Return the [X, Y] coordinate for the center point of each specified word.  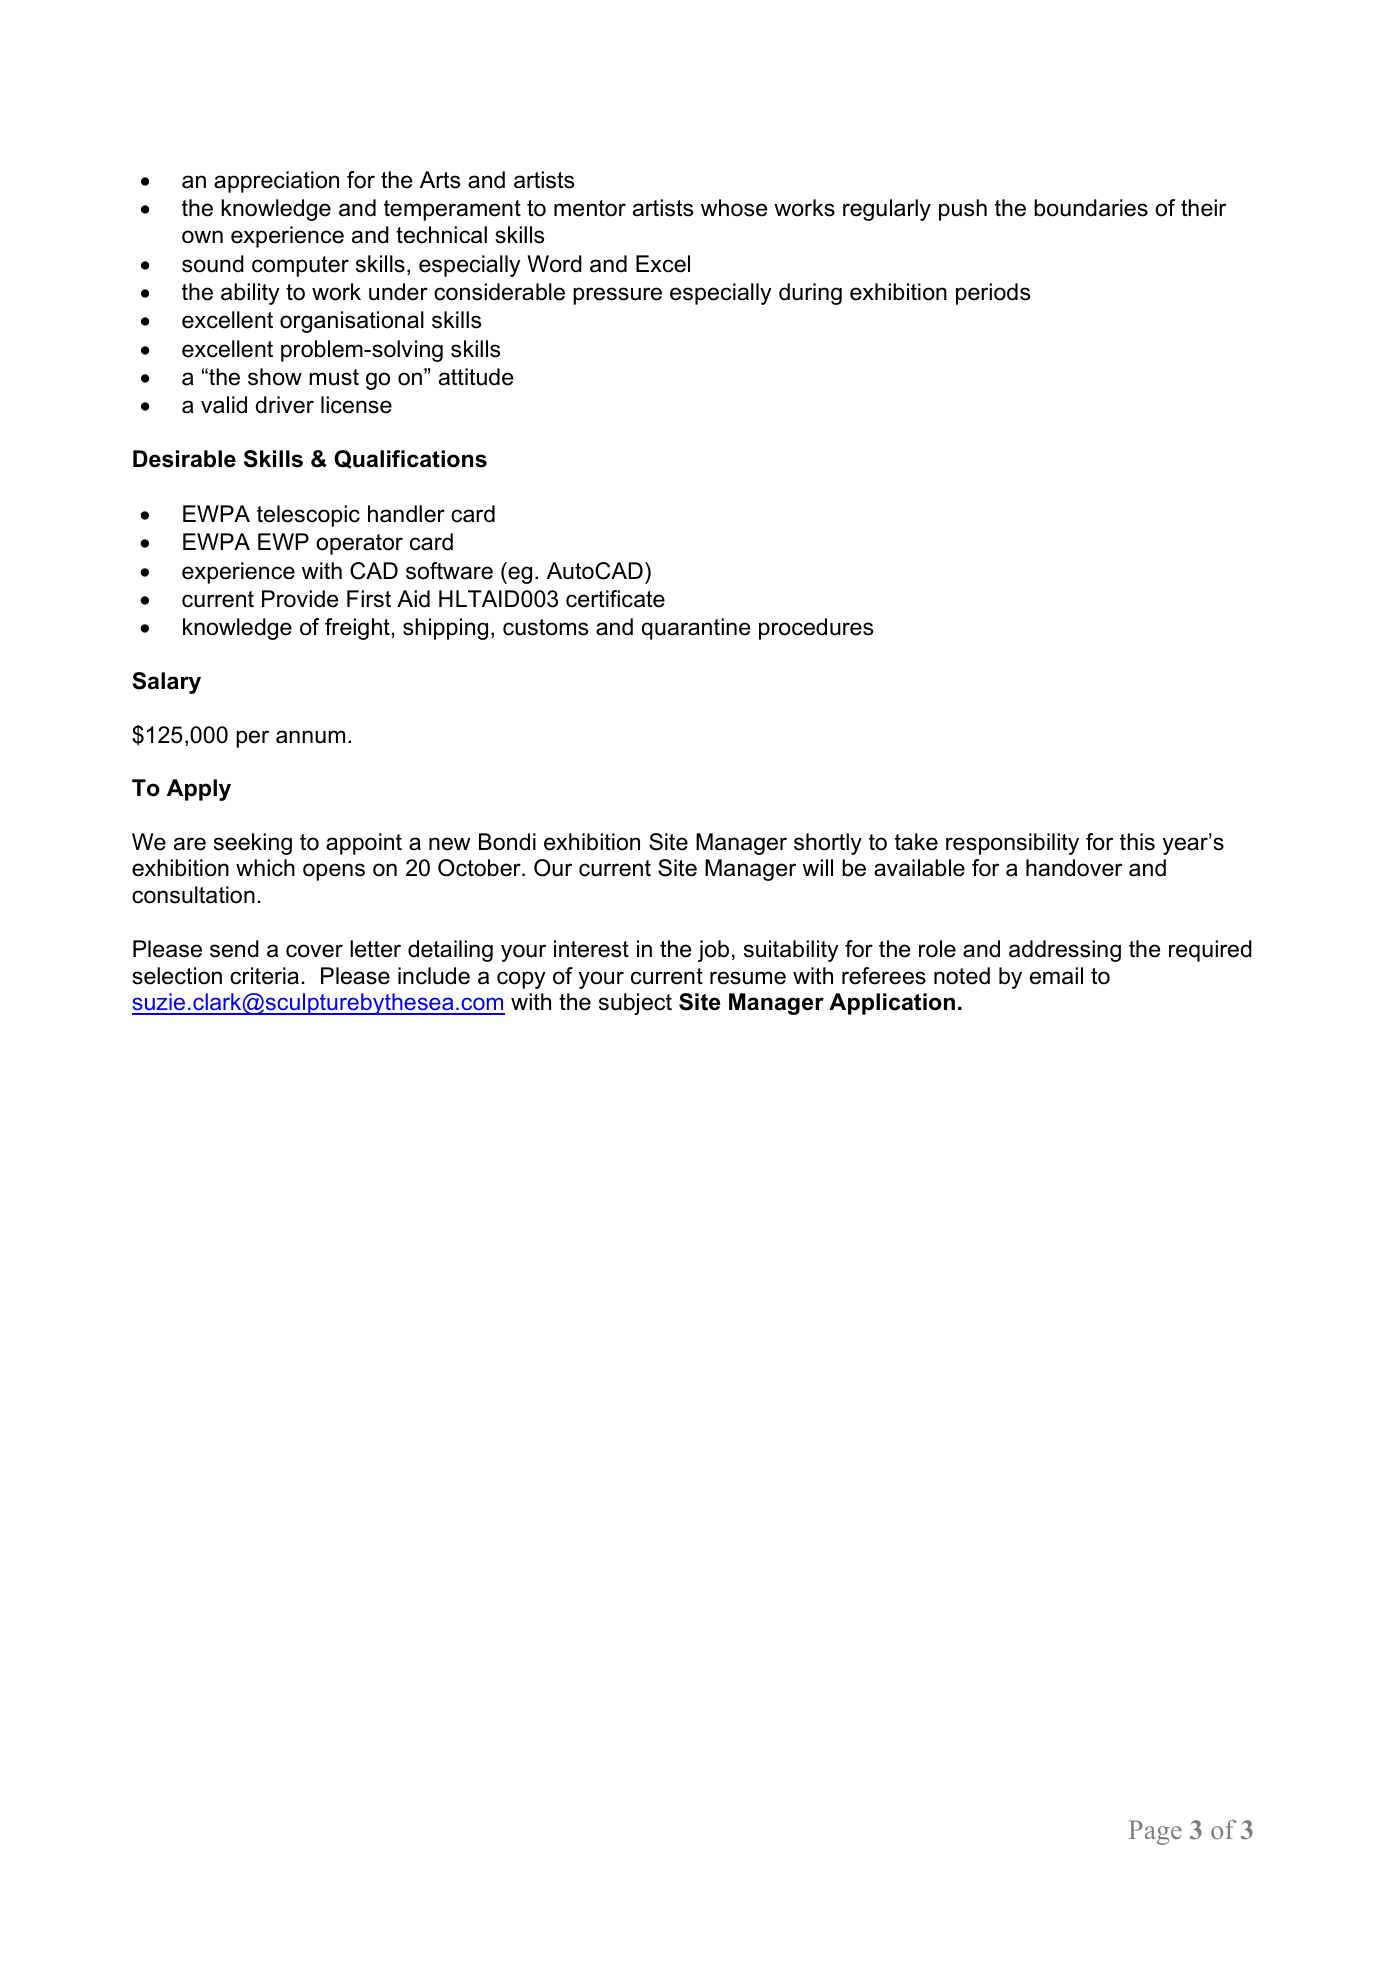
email [1056, 976]
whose [734, 208]
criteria [264, 976]
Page [1155, 1832]
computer [300, 266]
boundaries [1091, 208]
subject [635, 1004]
